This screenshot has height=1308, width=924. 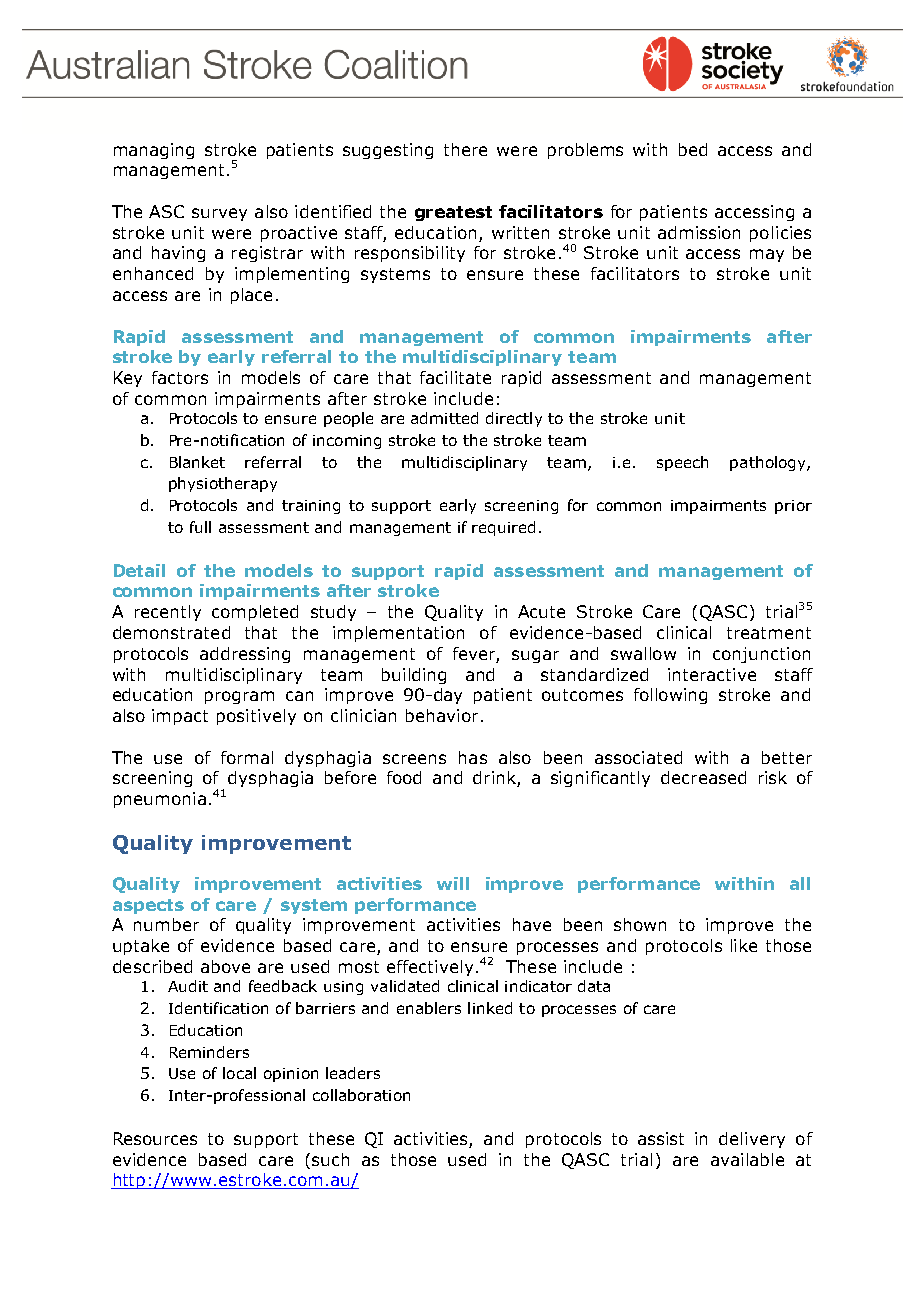 I want to click on will, so click(x=453, y=883).
